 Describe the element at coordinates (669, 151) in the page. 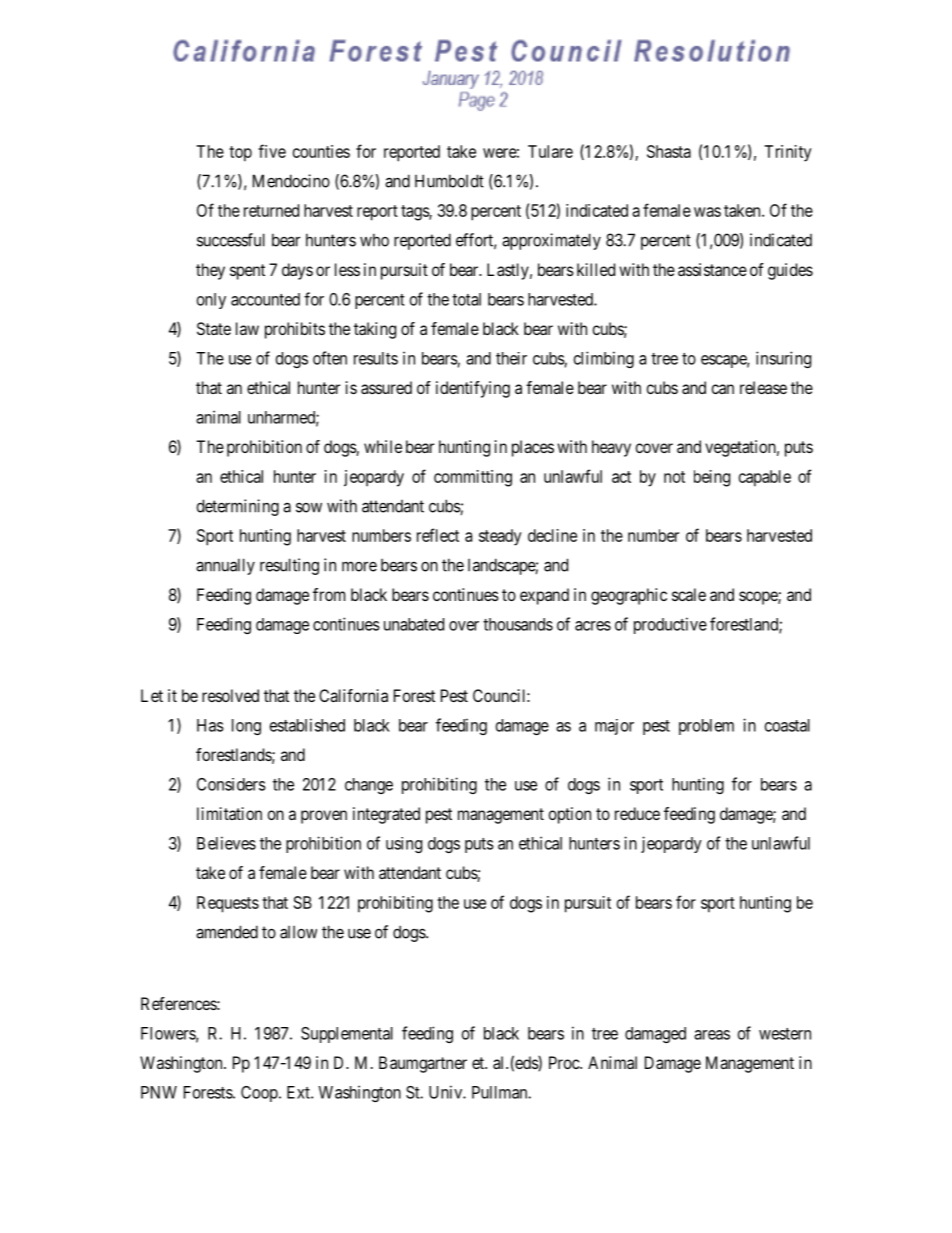

I see `Shasta` at that location.
